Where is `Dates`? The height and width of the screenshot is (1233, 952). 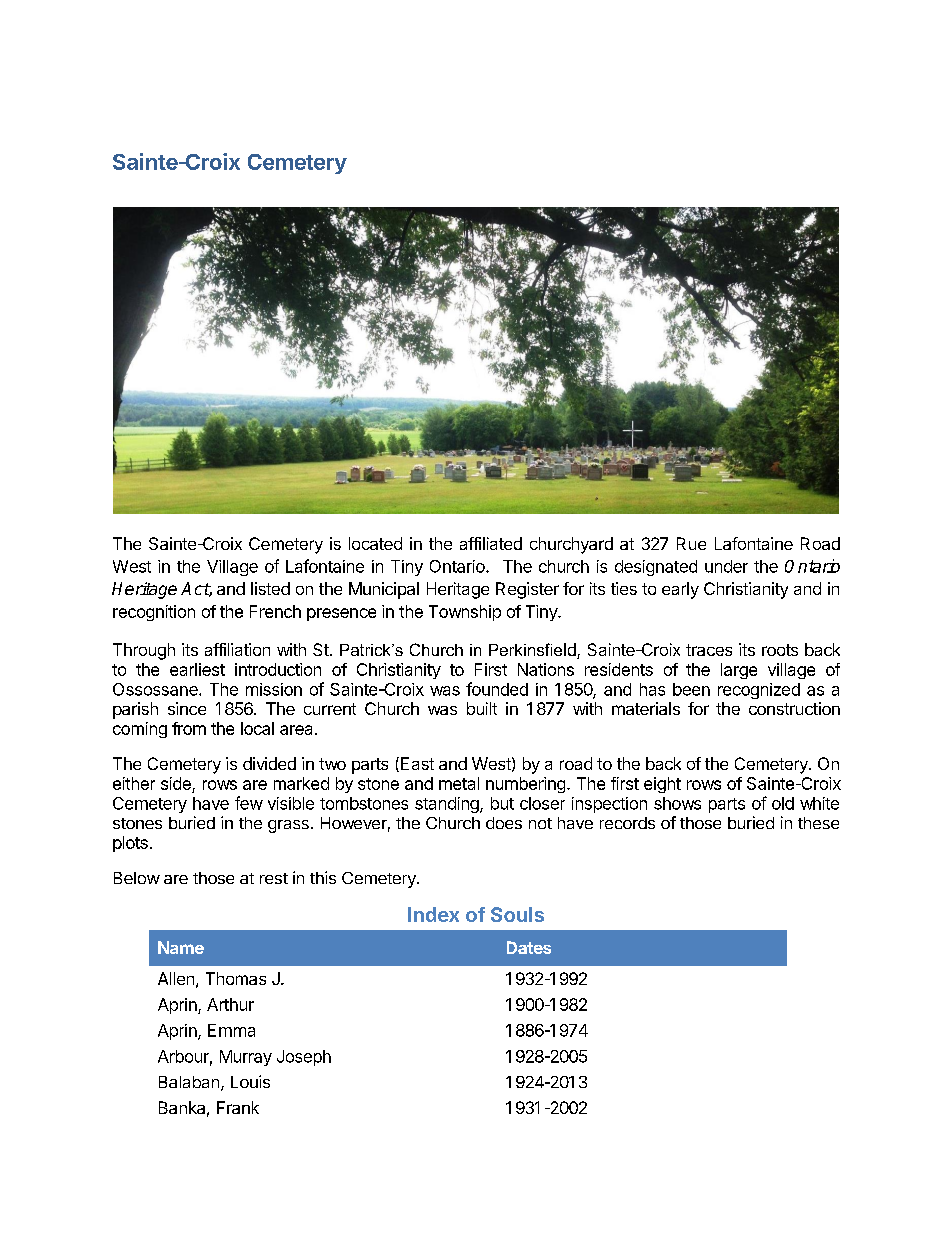 Dates is located at coordinates (529, 947).
